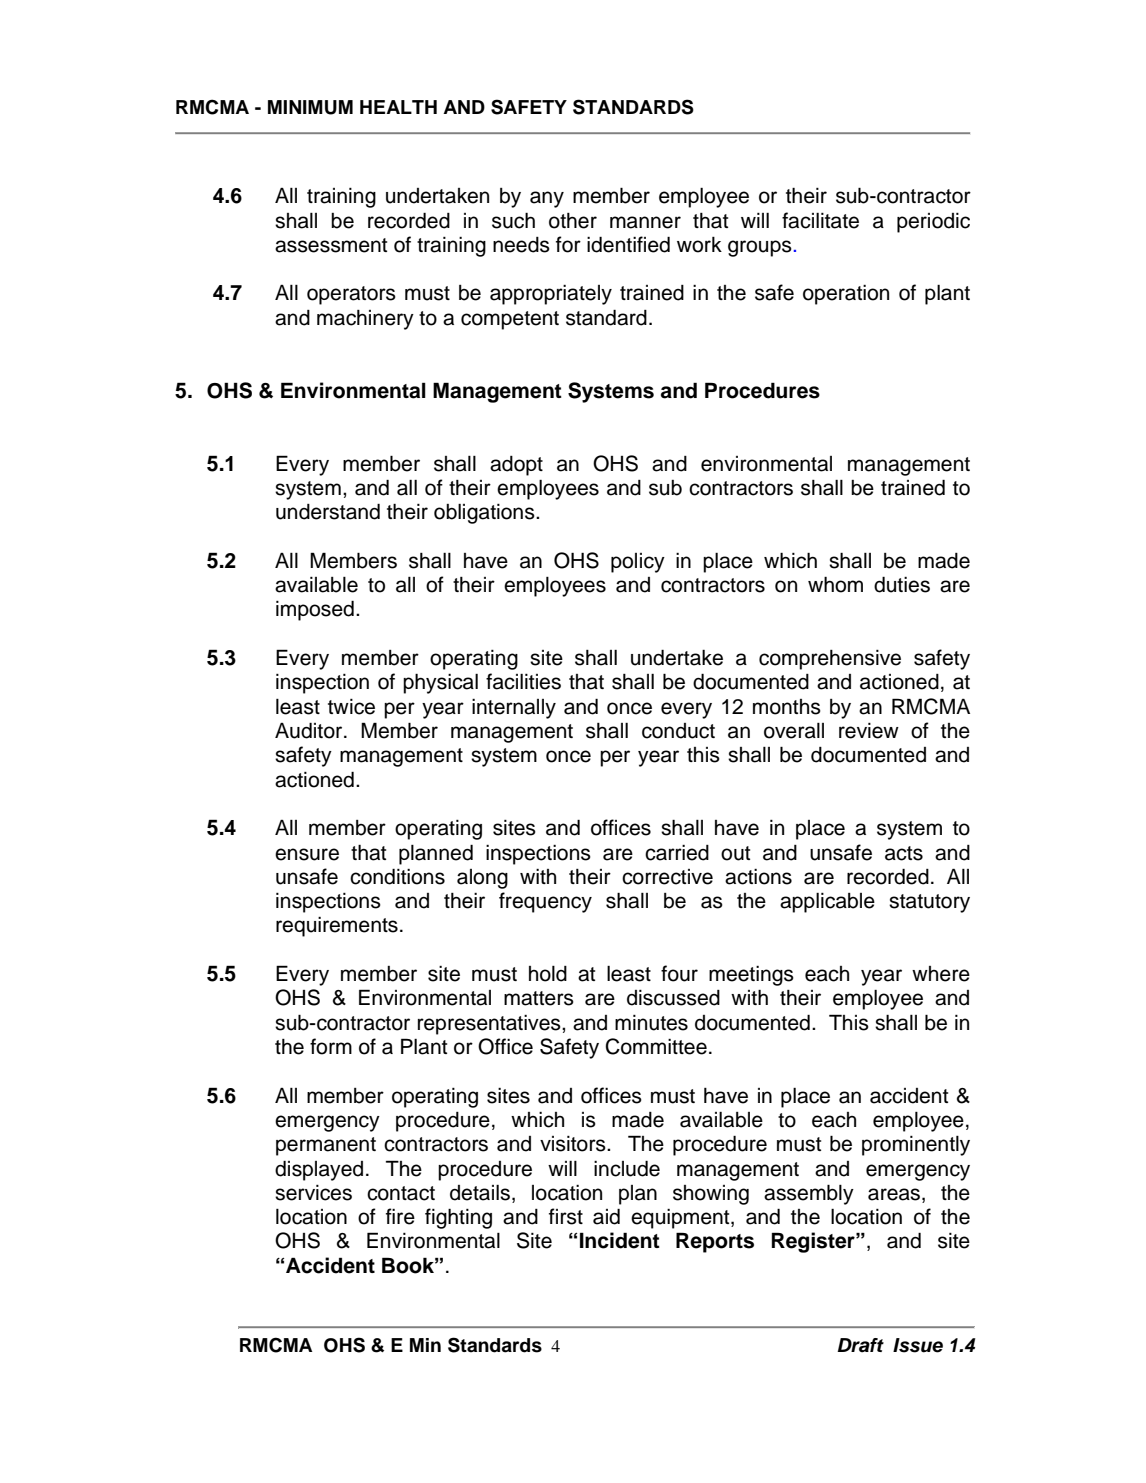  Describe the element at coordinates (645, 222) in the document. I see `manner` at that location.
